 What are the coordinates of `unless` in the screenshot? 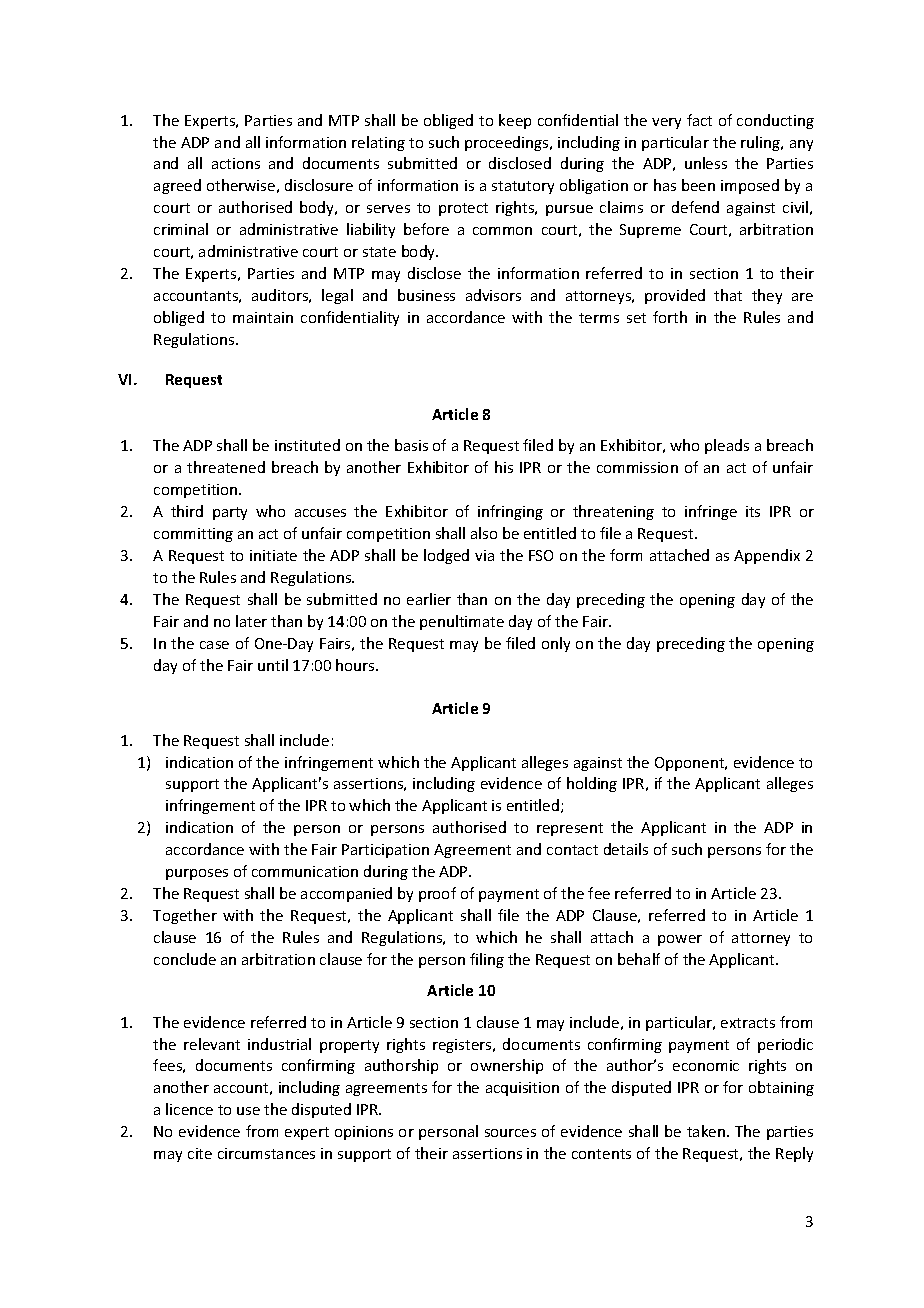 It's located at (706, 163).
